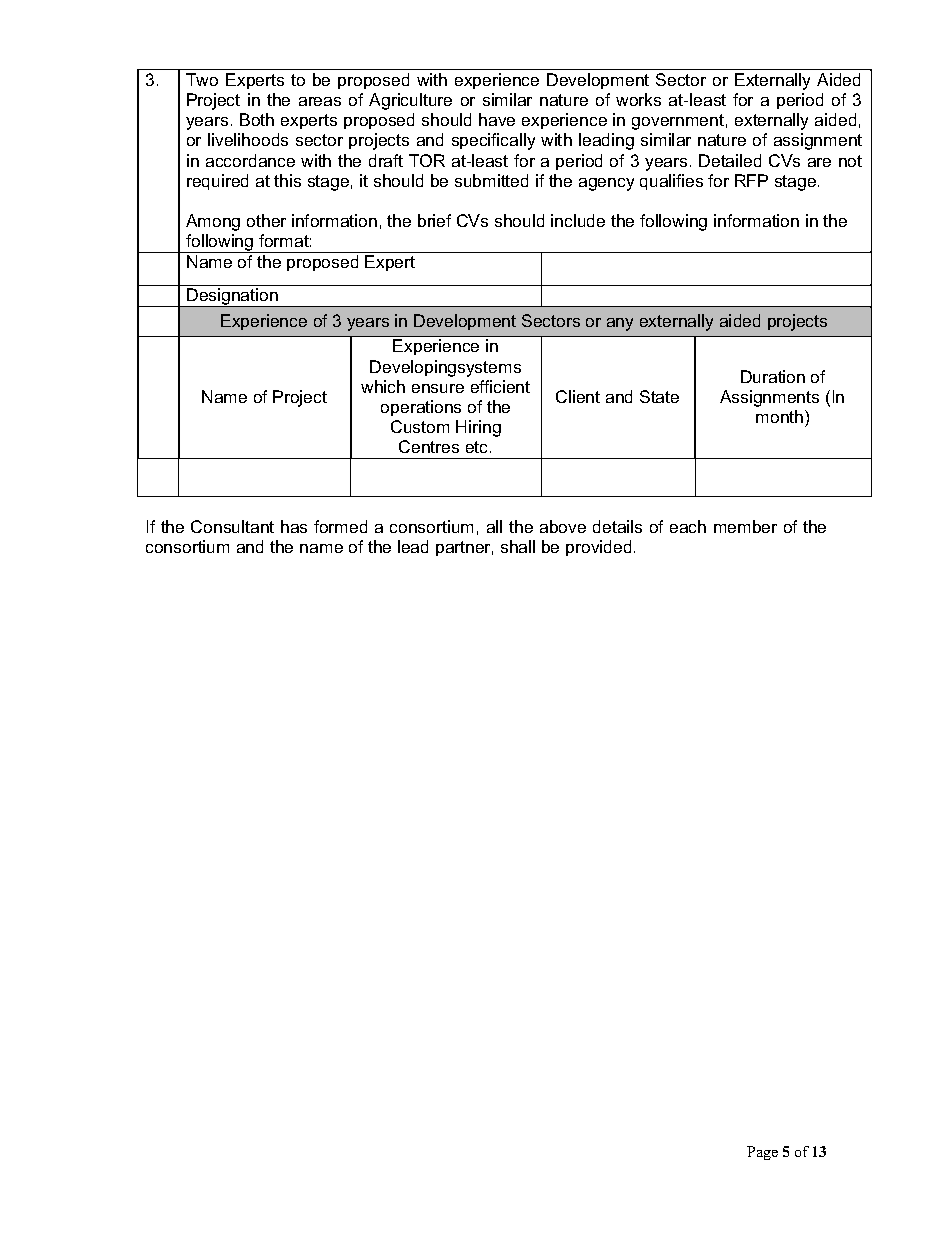 The image size is (952, 1233). What do you see at coordinates (500, 386) in the screenshot?
I see `efficient` at bounding box center [500, 386].
